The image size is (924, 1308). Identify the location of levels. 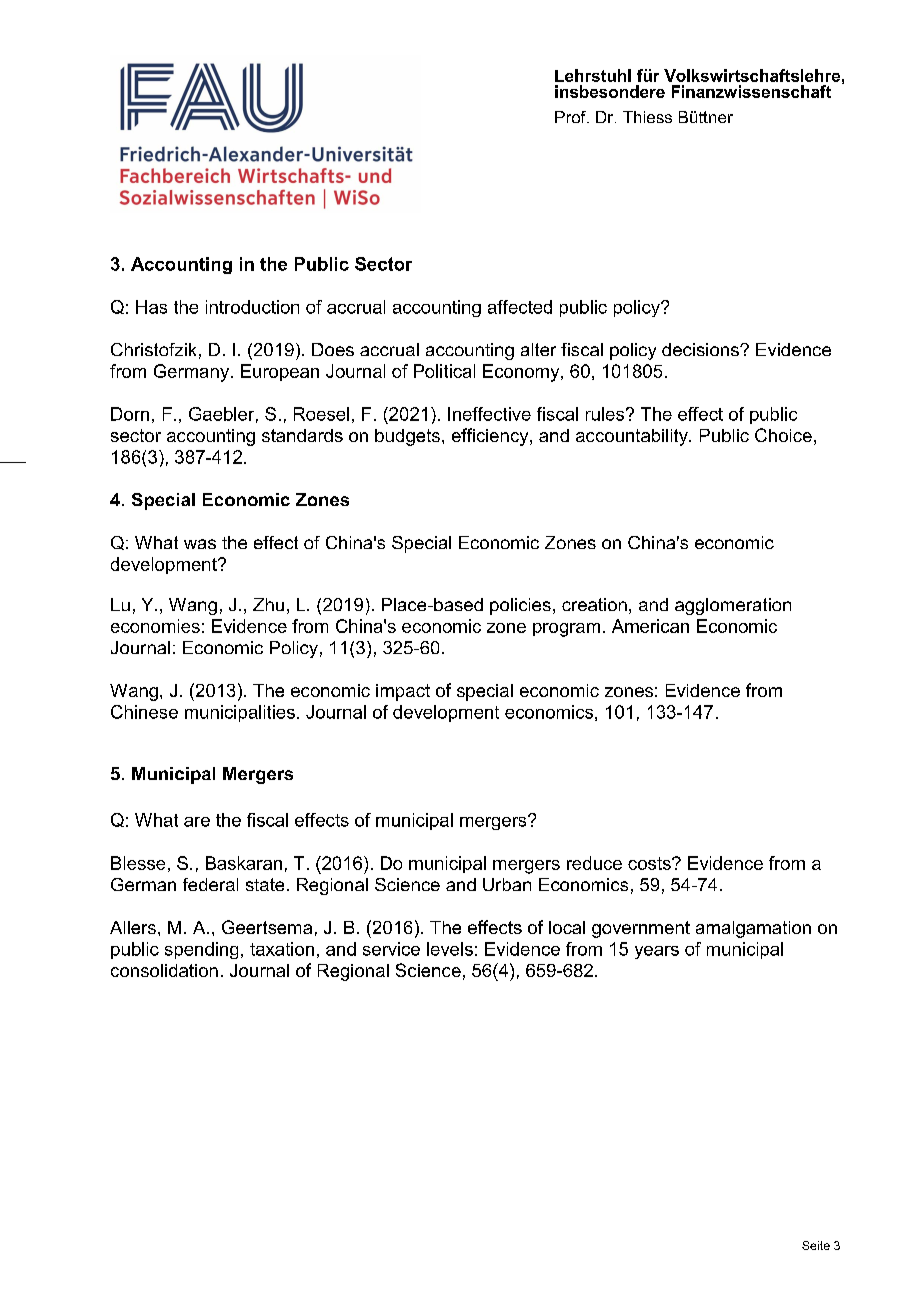
(450, 949).
